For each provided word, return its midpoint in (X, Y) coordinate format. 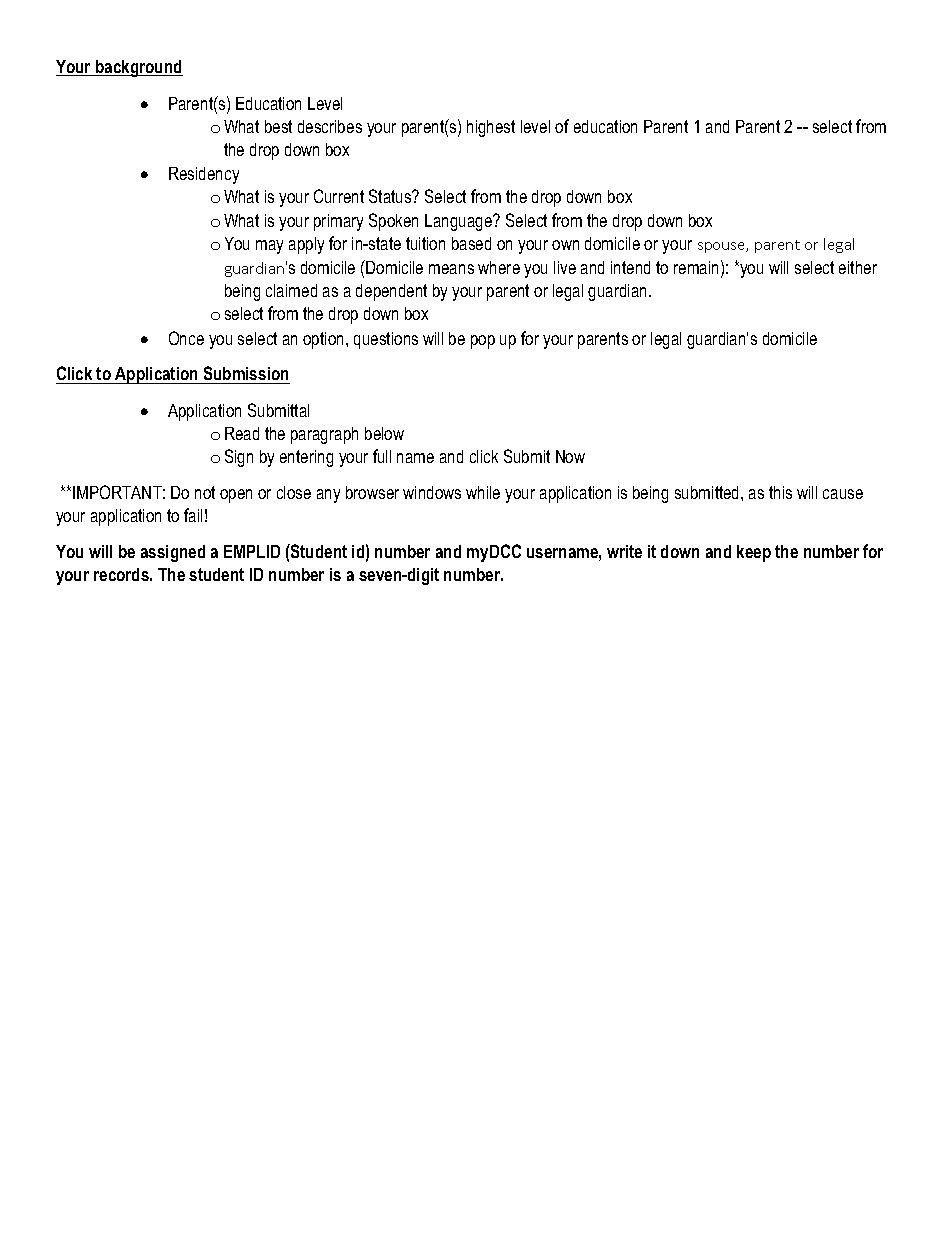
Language (459, 222)
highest (491, 128)
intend (630, 267)
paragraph (324, 435)
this (780, 492)
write (624, 551)
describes (330, 126)
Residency (204, 175)
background (138, 68)
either (858, 267)
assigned (173, 553)
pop (483, 342)
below (384, 433)
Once (186, 338)
